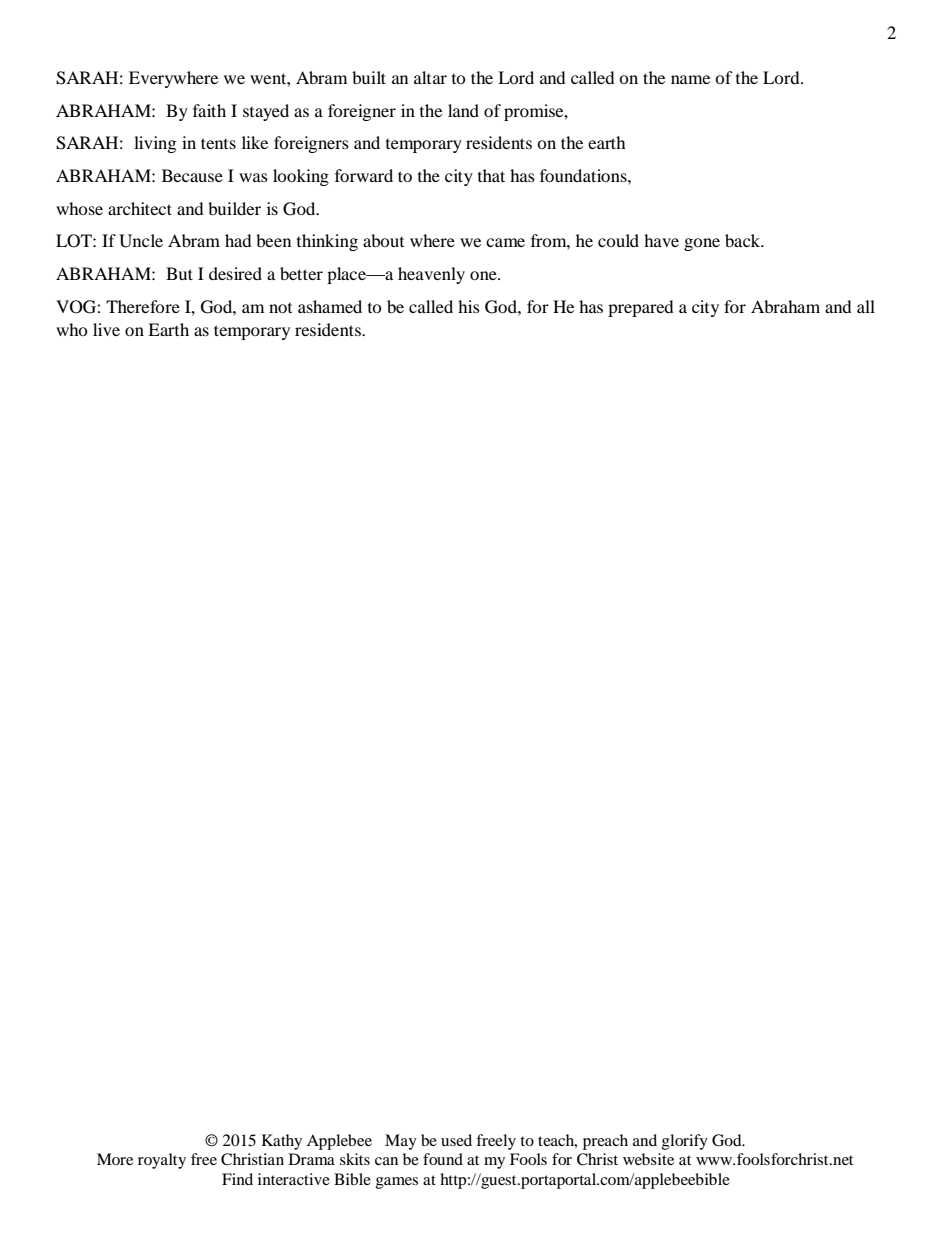 Image resolution: width=952 pixels, height=1233 pixels. Describe the element at coordinates (155, 144) in the document. I see `living` at that location.
